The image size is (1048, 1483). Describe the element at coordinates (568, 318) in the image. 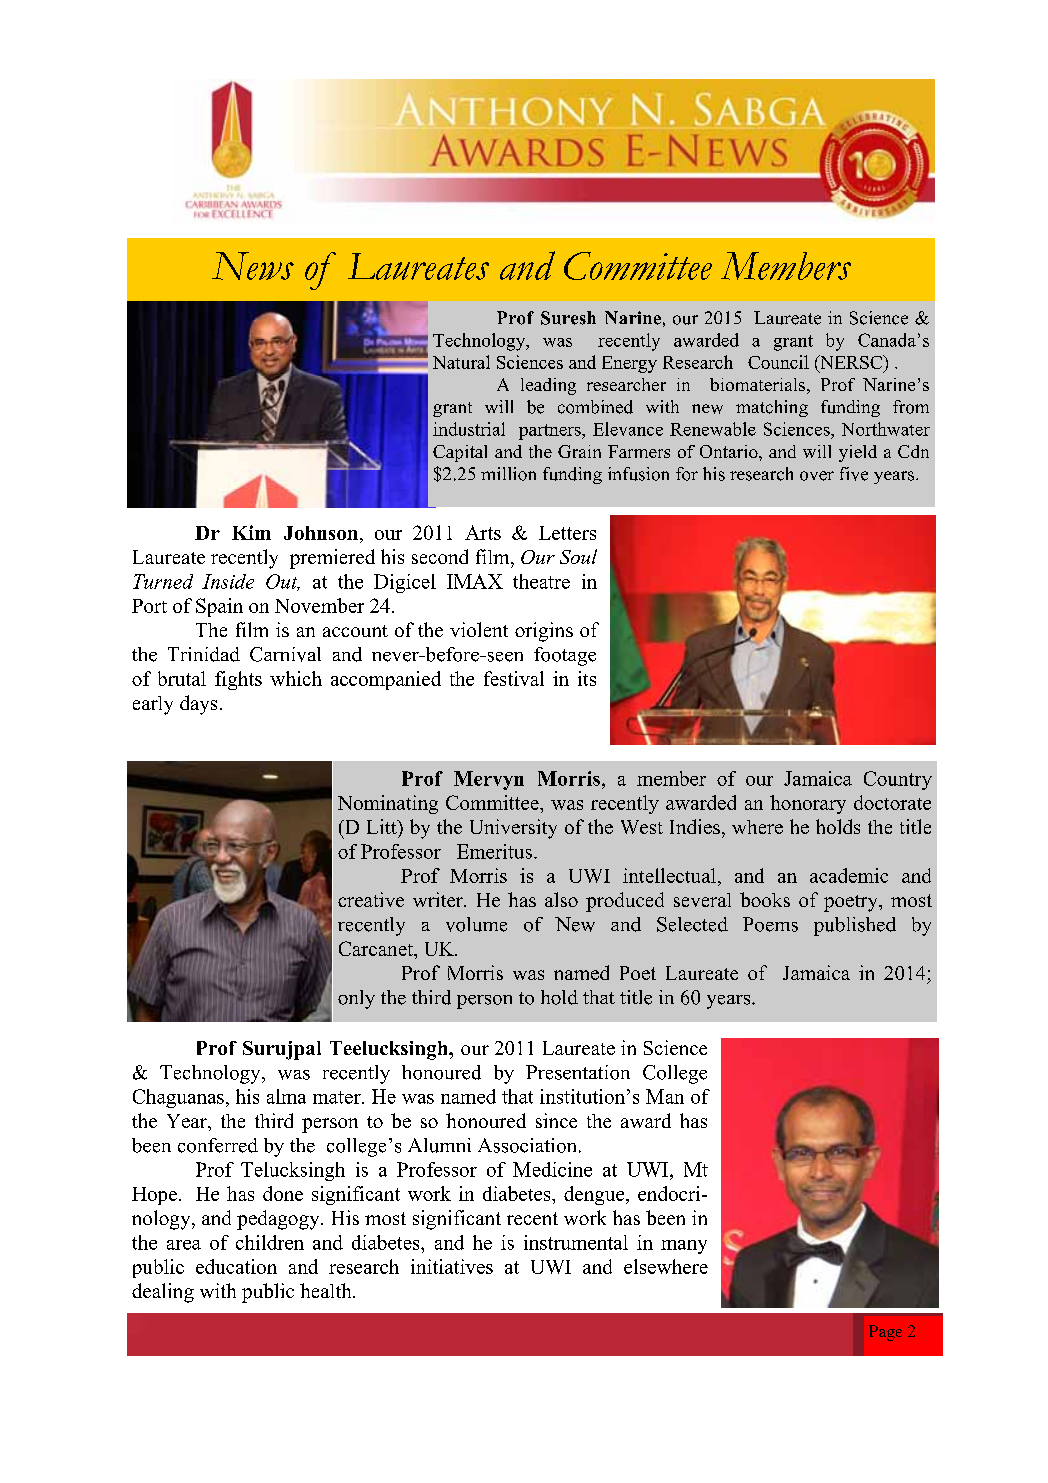

I see `Suresh` at that location.
